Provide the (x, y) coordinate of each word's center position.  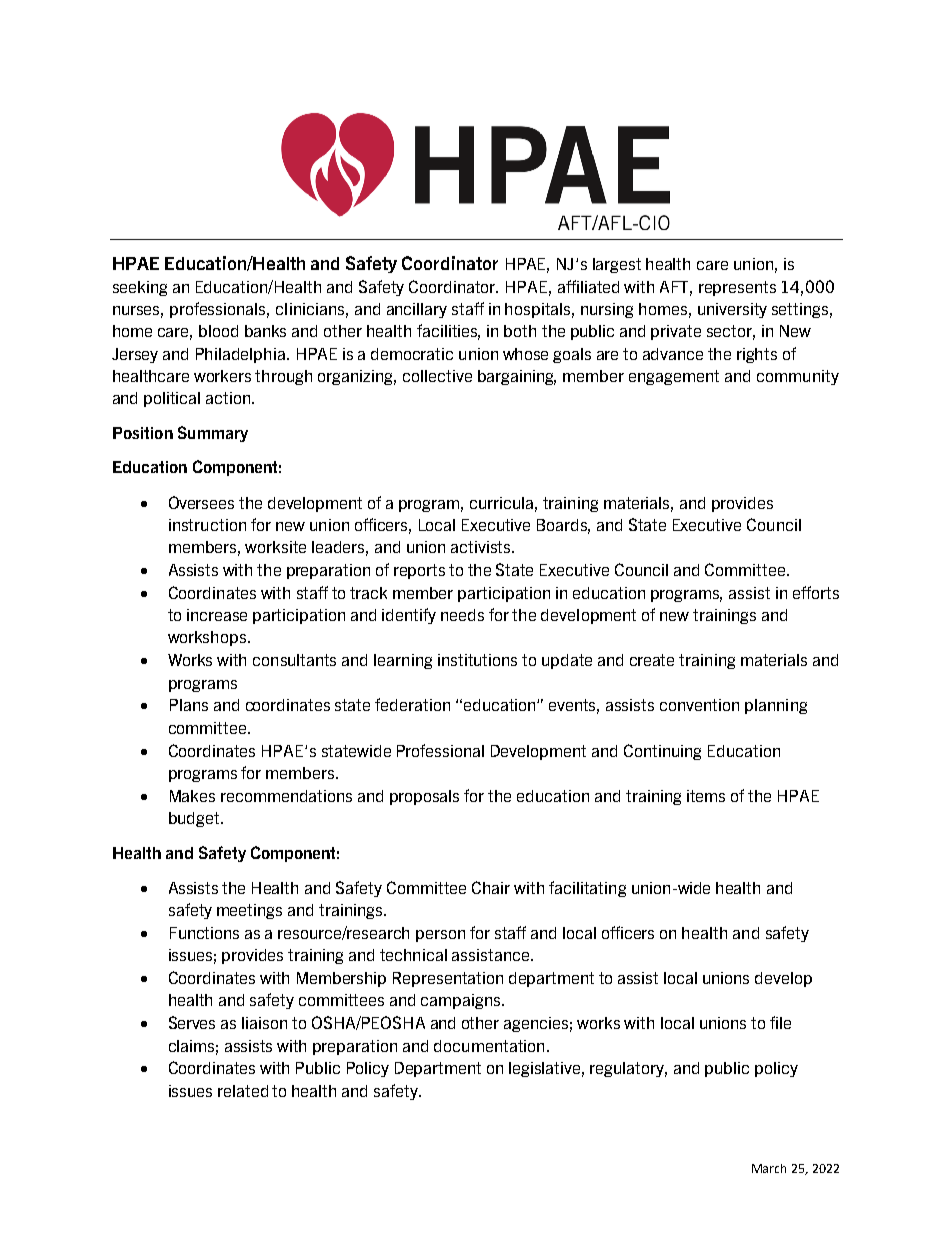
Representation (448, 979)
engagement (674, 377)
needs (462, 615)
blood (218, 331)
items (706, 796)
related (243, 1091)
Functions (204, 933)
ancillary (417, 310)
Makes (192, 796)
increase (217, 615)
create (652, 660)
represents (737, 288)
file (780, 1022)
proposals (424, 797)
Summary (213, 434)
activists (482, 547)
